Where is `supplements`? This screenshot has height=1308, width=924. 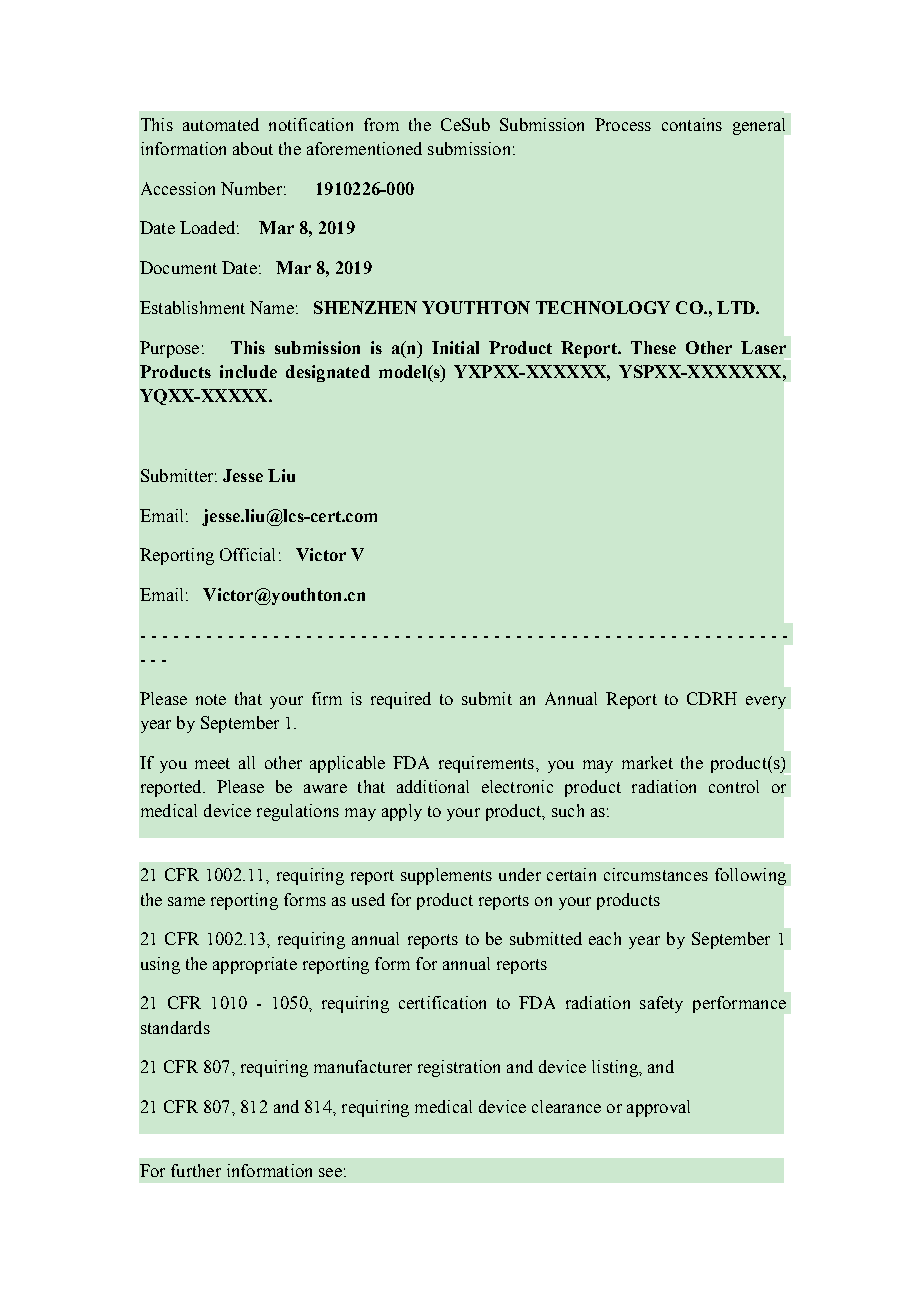 supplements is located at coordinates (446, 876).
